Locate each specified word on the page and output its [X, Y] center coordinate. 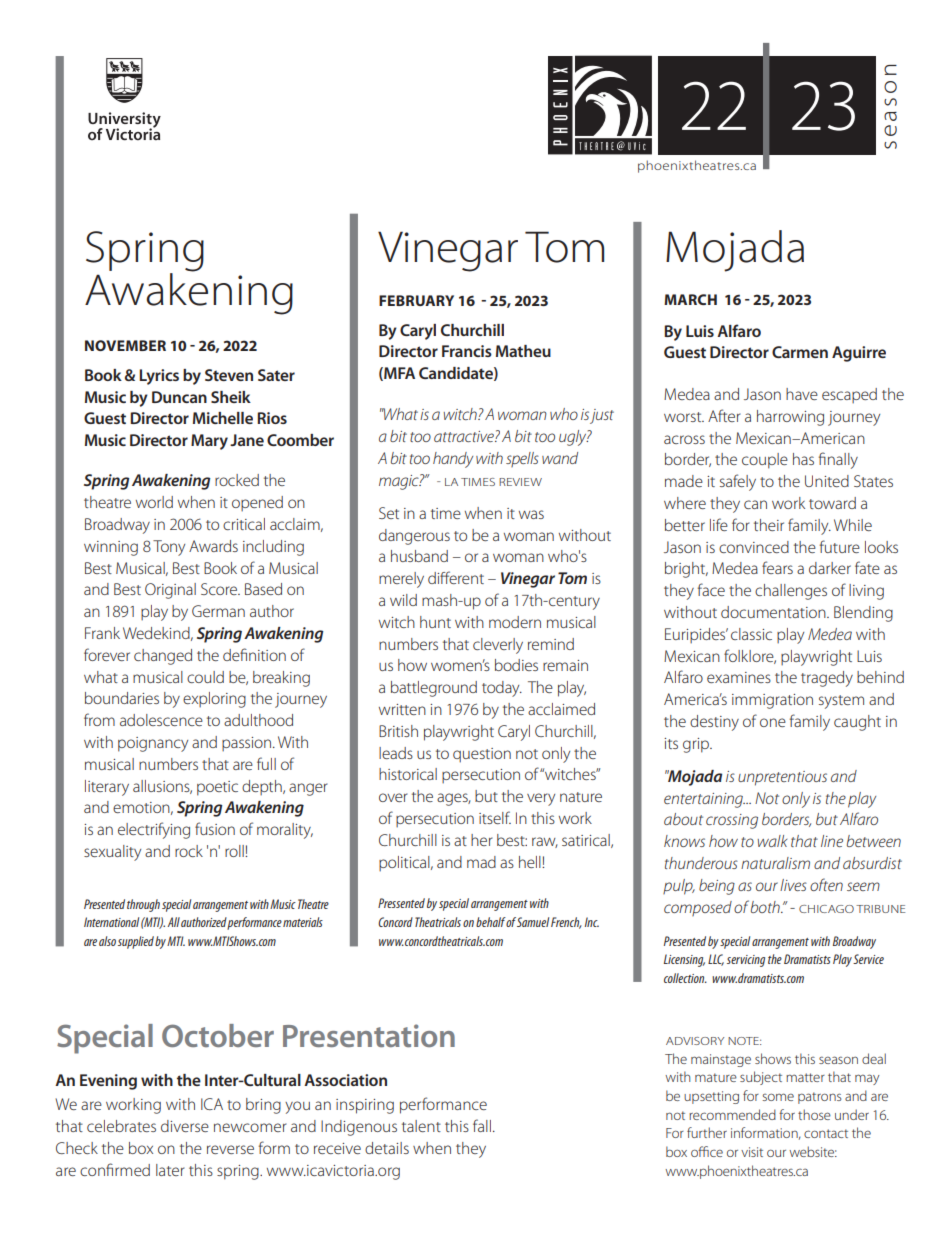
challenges [791, 592]
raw [545, 842]
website [813, 1151]
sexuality [112, 853]
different [456, 577]
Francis [467, 351]
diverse [185, 1126]
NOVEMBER [125, 345]
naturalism [775, 863]
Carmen [800, 352]
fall [482, 1125]
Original [170, 591]
